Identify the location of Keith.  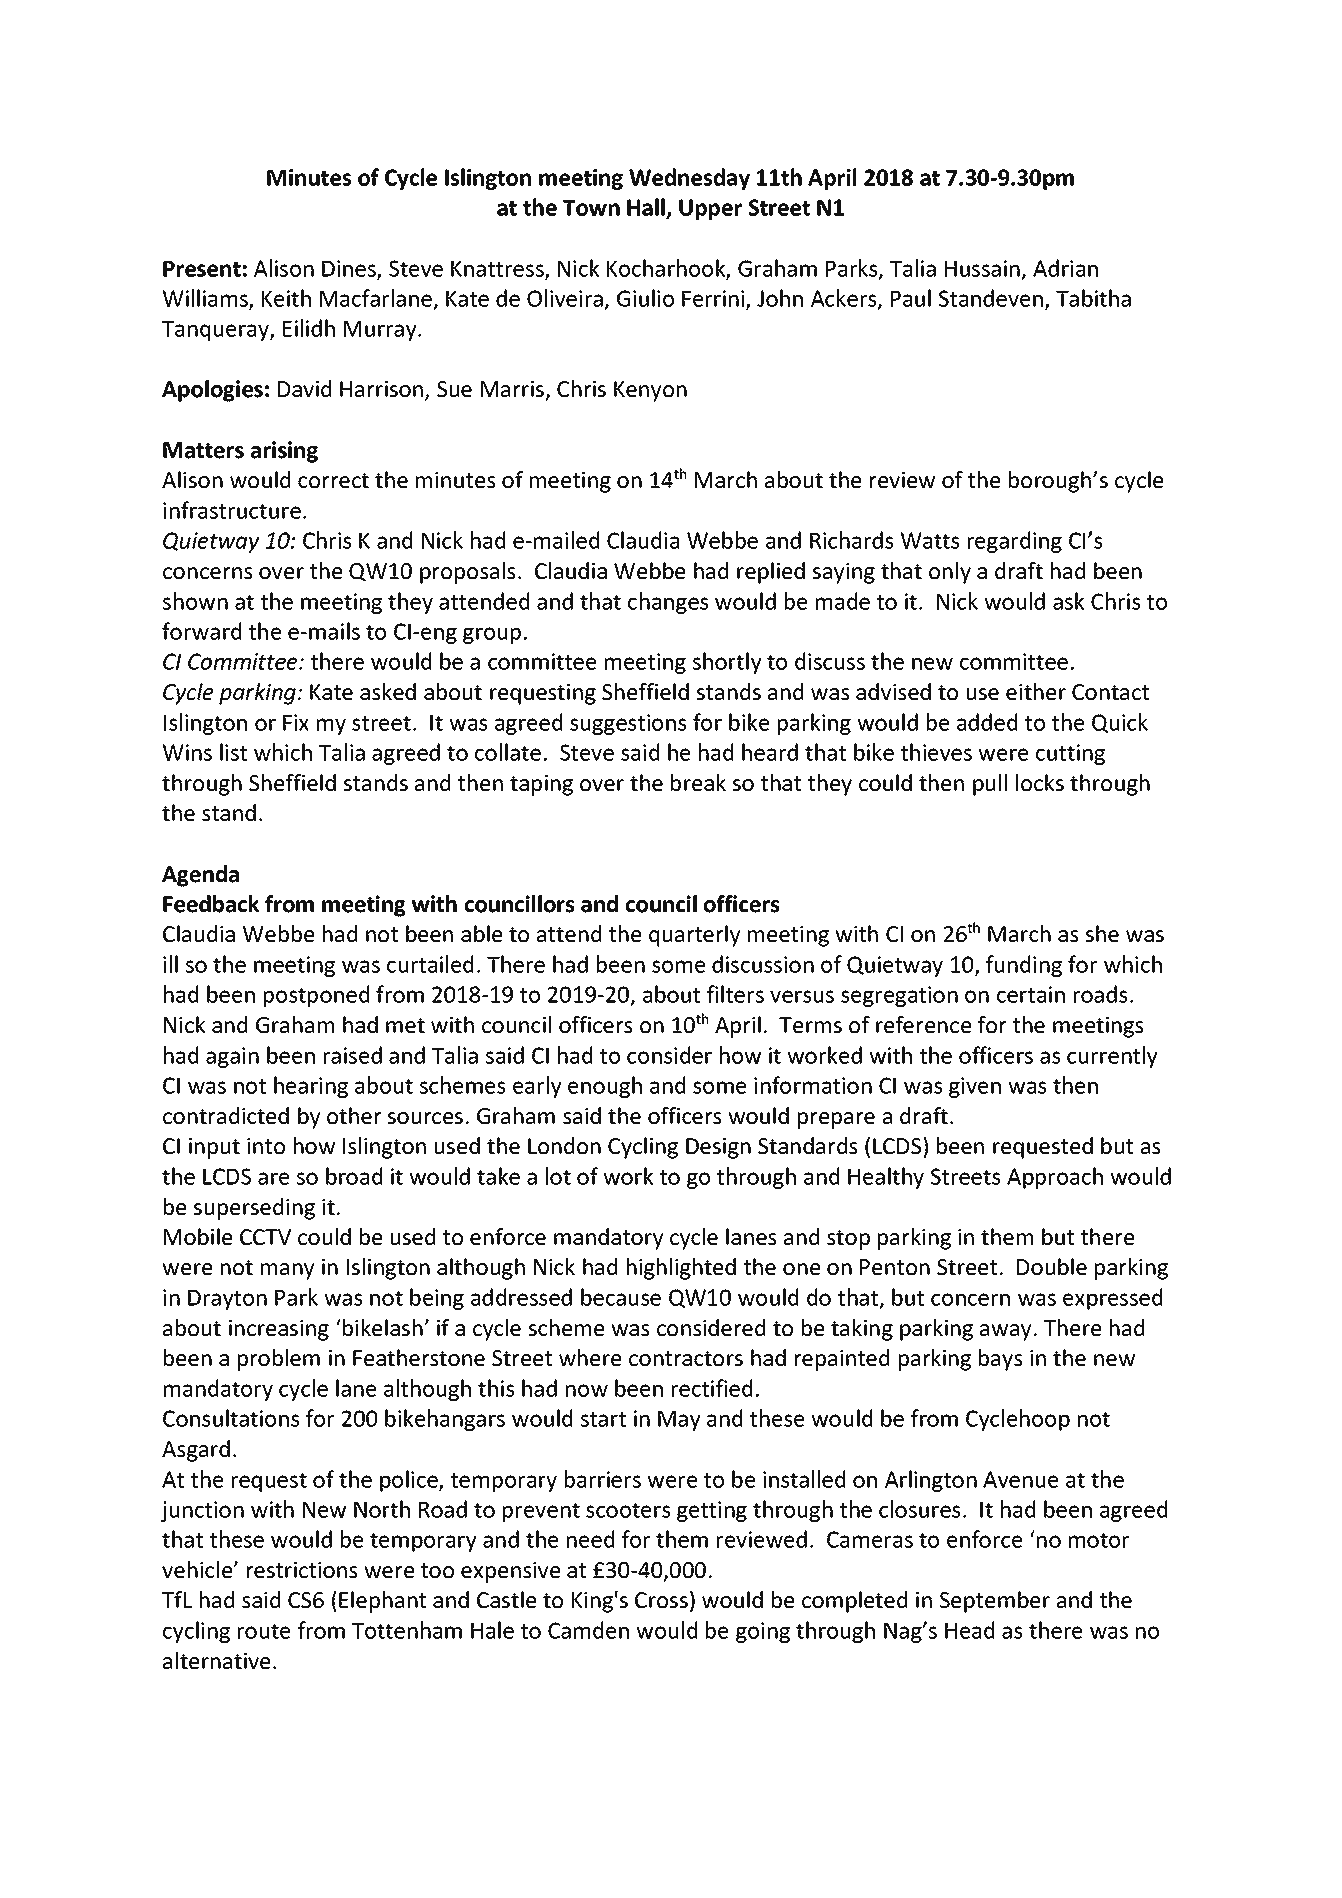
(286, 298).
